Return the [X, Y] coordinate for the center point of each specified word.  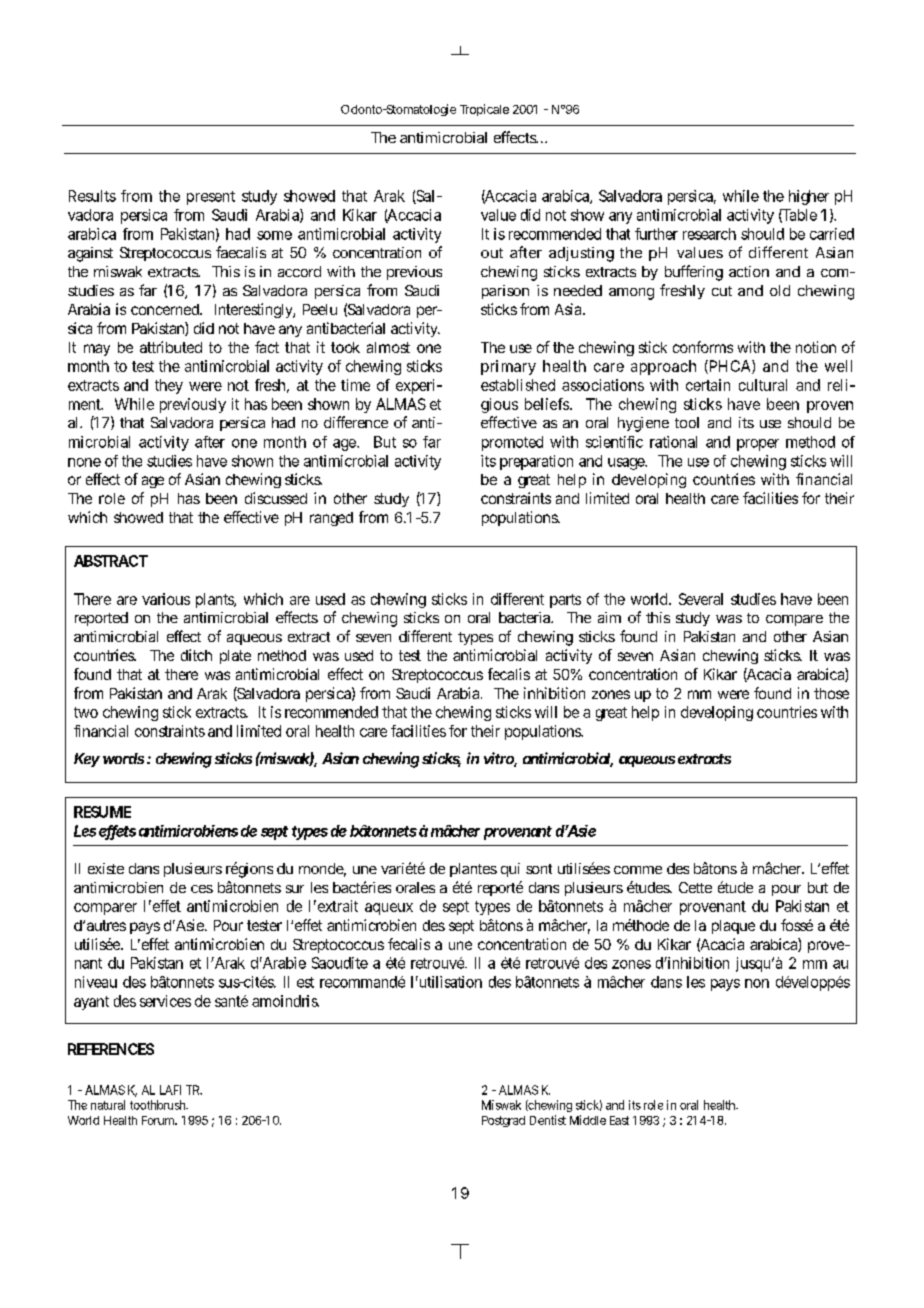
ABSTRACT [111, 561]
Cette [695, 887]
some [274, 235]
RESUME [102, 812]
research [709, 234]
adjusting [581, 254]
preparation [536, 462]
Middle [588, 1120]
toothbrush [159, 1105]
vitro [500, 759]
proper [758, 445]
